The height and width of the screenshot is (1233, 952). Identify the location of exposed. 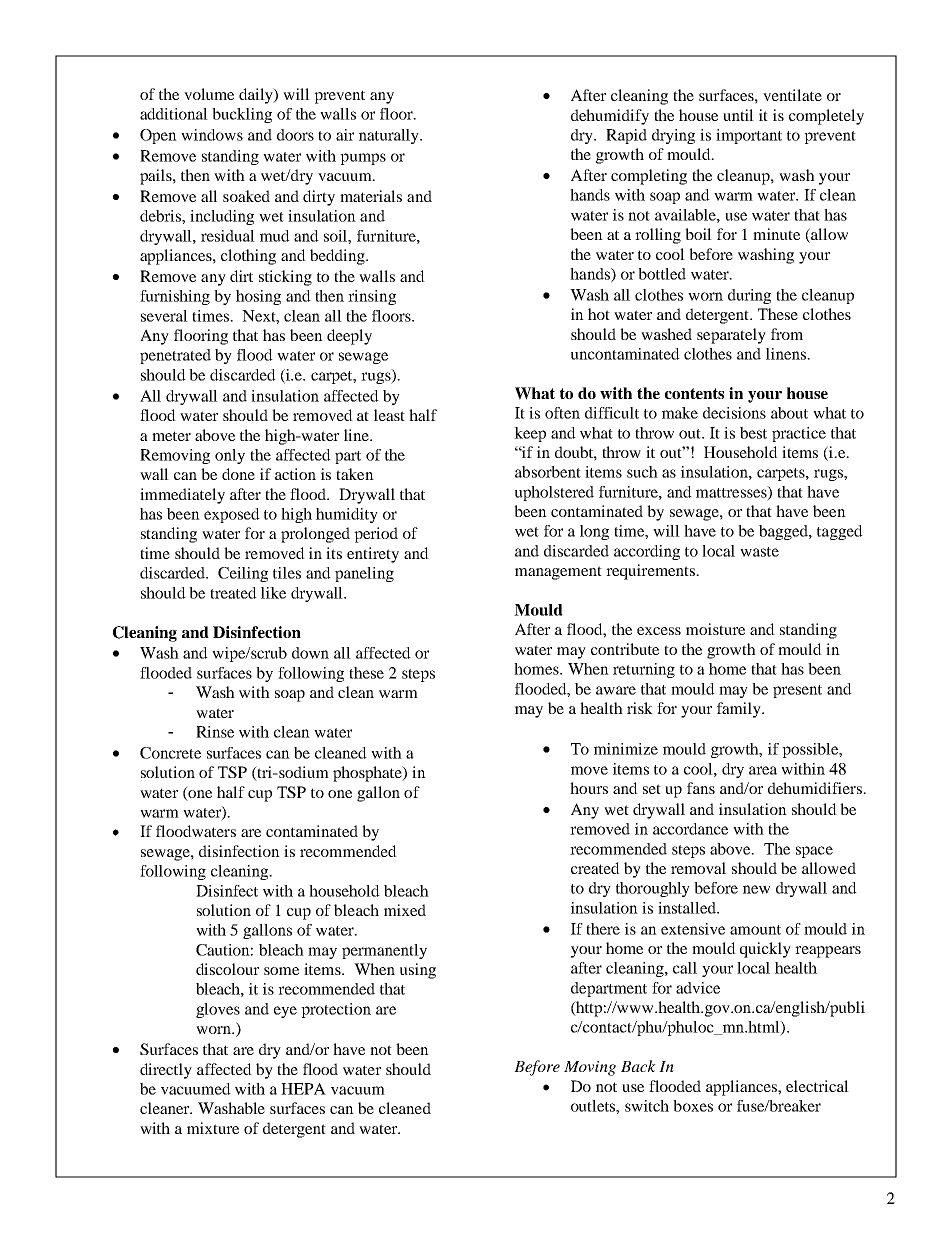
(232, 515).
